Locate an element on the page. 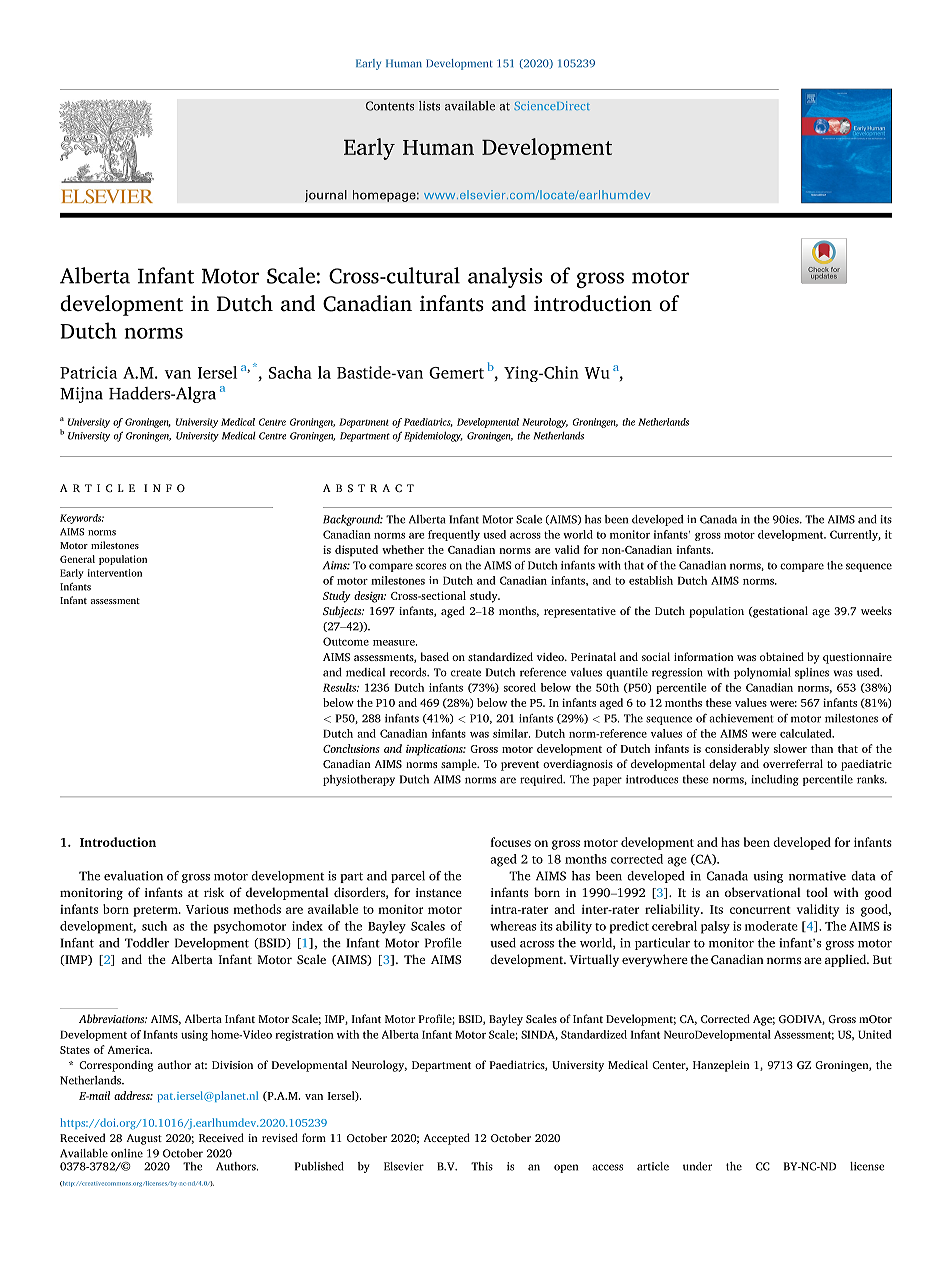  obtained is located at coordinates (782, 656).
